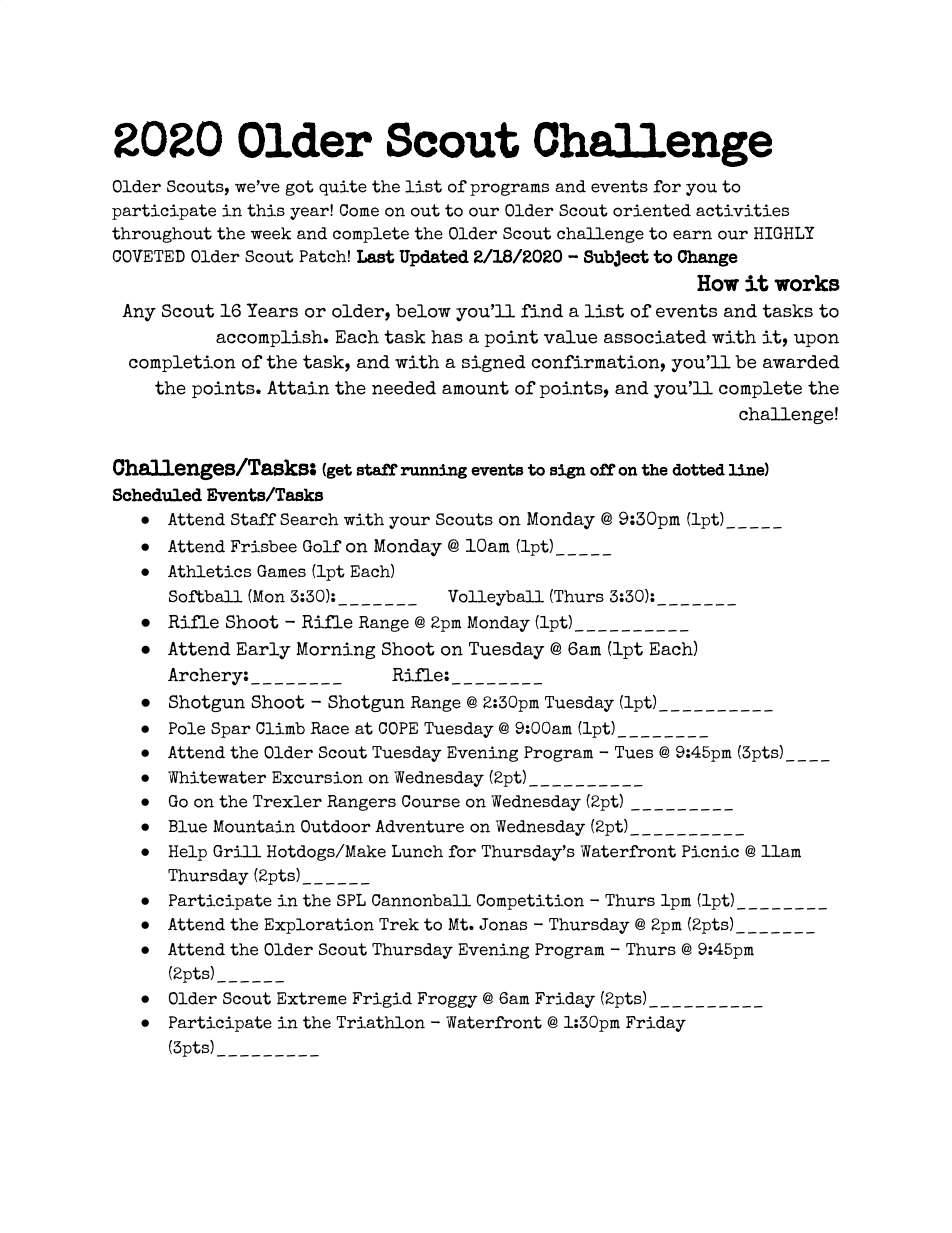  Describe the element at coordinates (710, 851) in the document. I see `Picnic` at that location.
